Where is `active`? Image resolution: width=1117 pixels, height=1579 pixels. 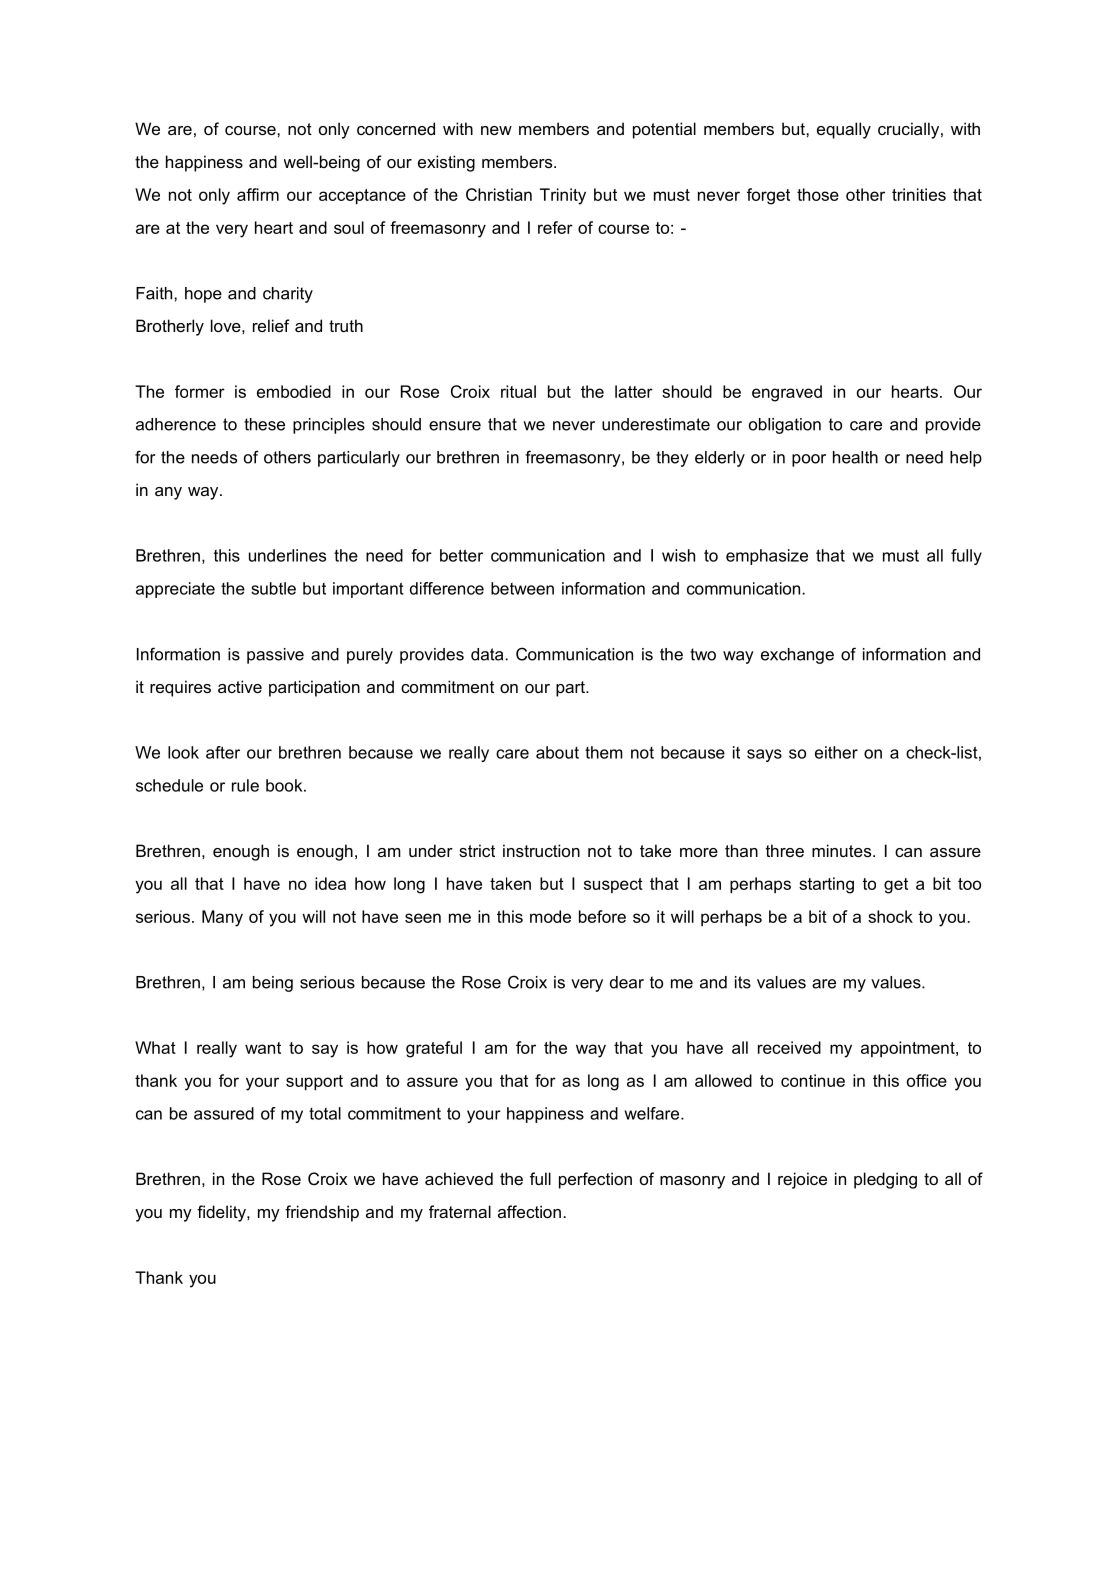 active is located at coordinates (240, 686).
